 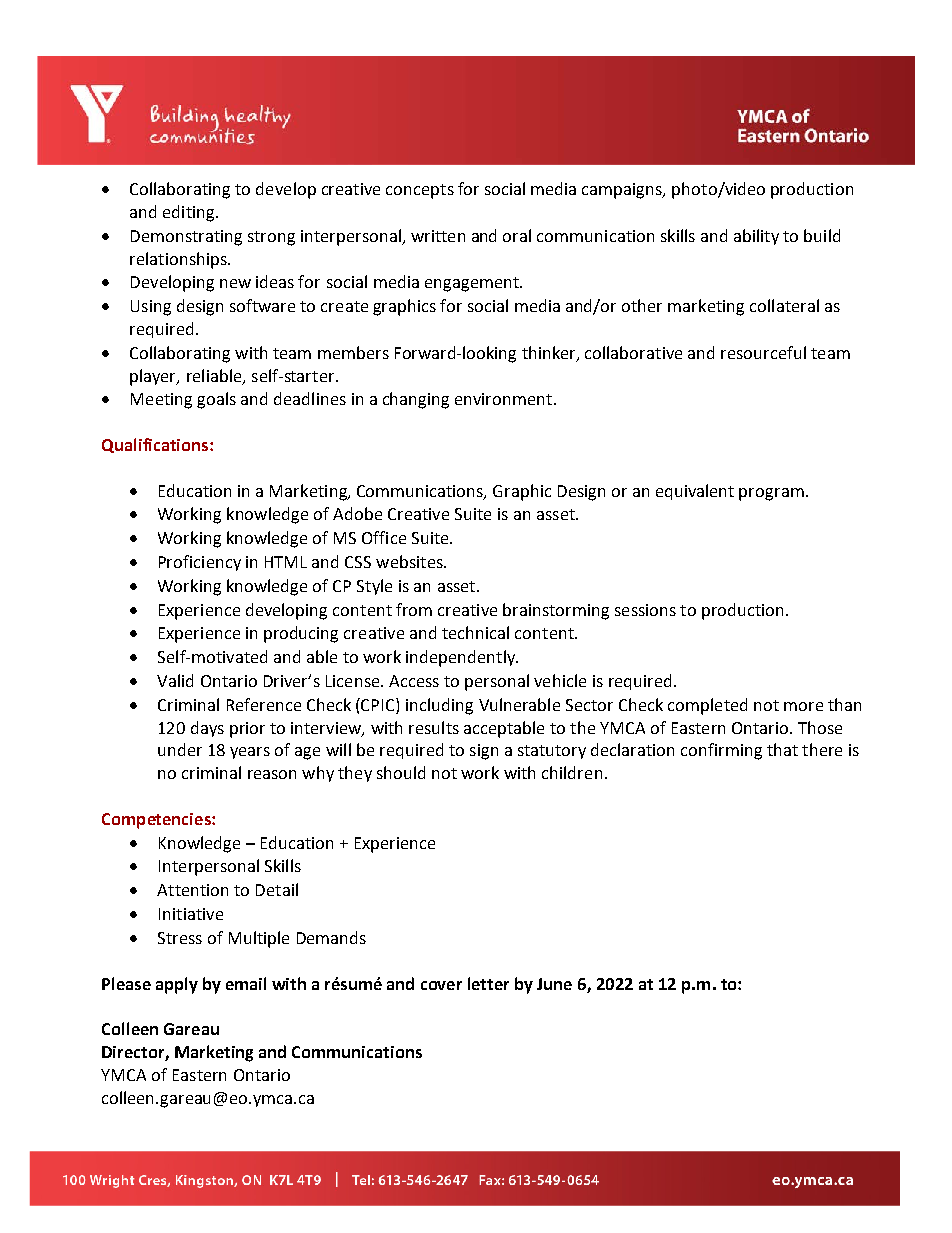 What do you see at coordinates (190, 213) in the page?
I see `editing` at bounding box center [190, 213].
